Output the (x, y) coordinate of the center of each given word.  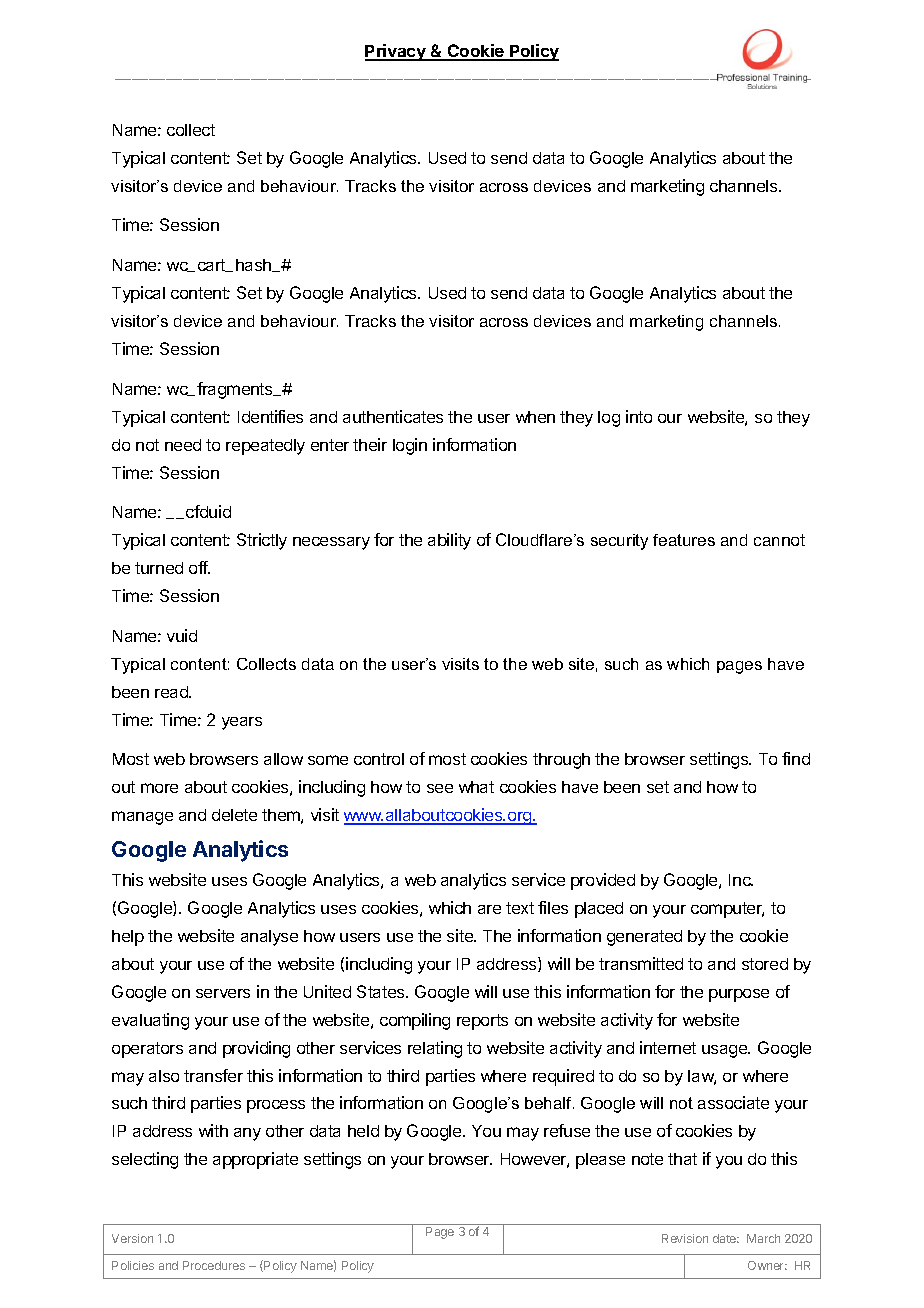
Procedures (214, 1265)
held (363, 1131)
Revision (685, 1238)
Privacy (396, 52)
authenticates (393, 416)
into (639, 416)
